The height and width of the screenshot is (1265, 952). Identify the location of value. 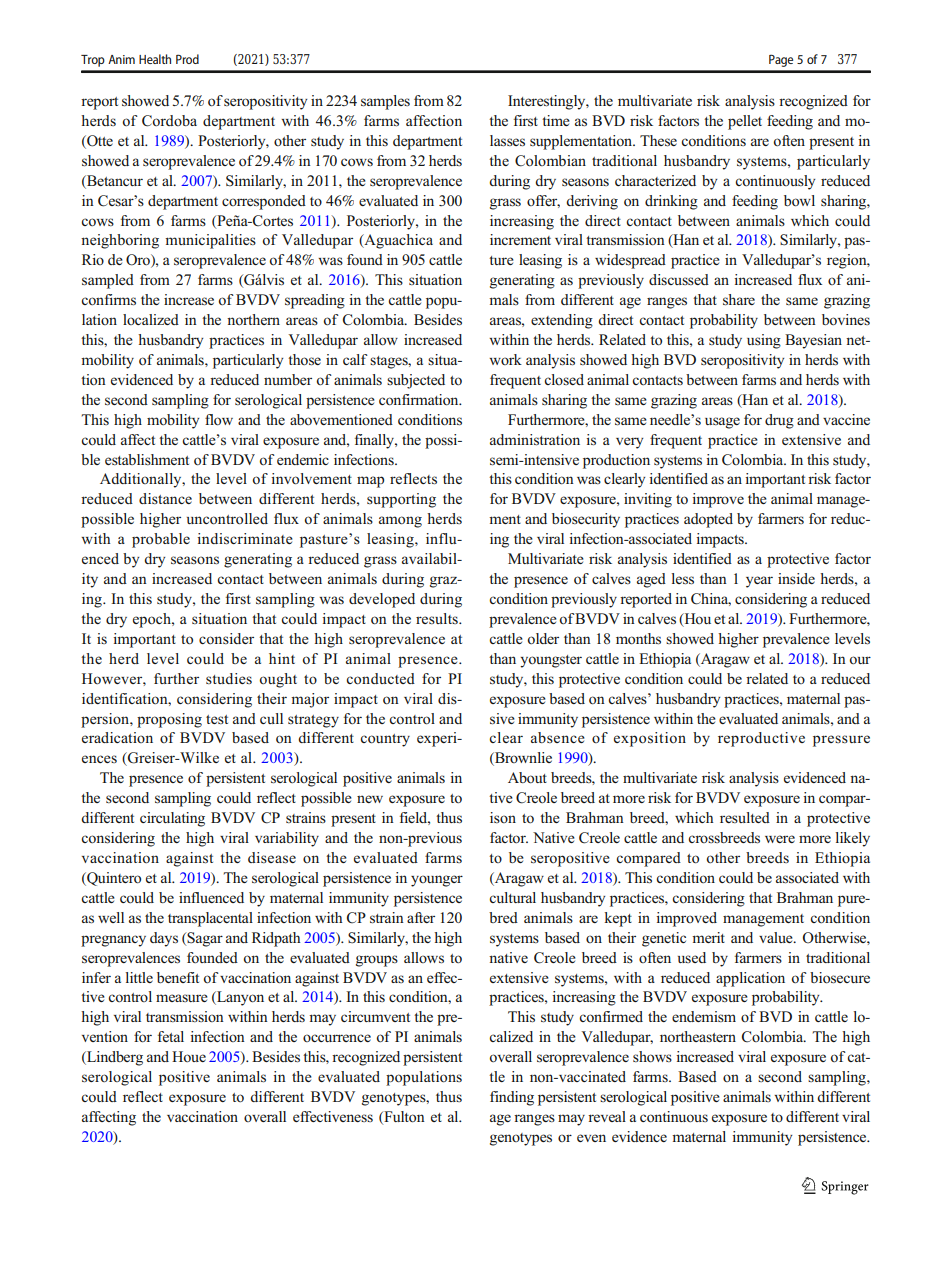
(777, 937).
